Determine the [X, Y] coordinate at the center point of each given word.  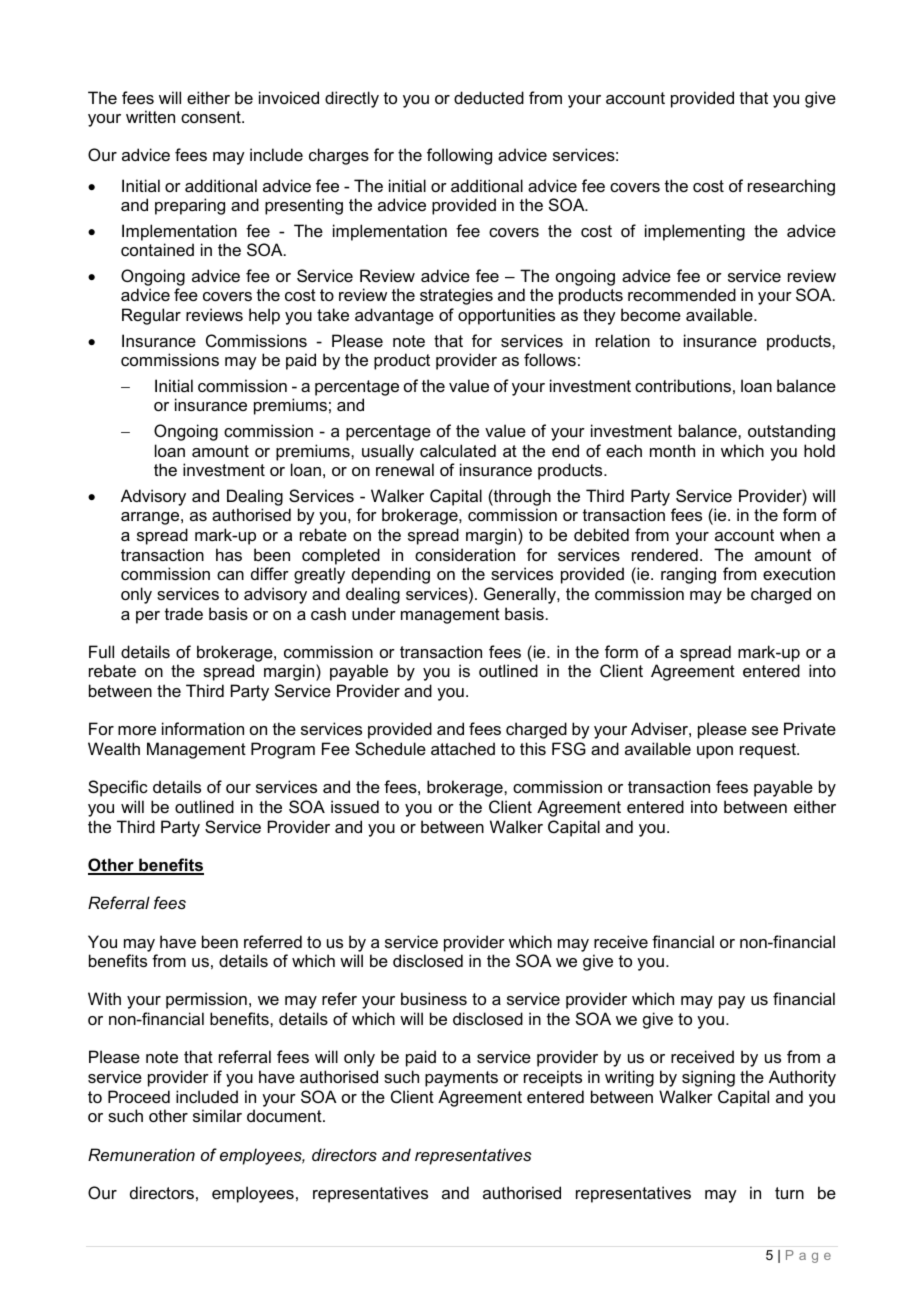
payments [461, 1079]
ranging [688, 575]
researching [791, 187]
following [459, 156]
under [374, 613]
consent [212, 117]
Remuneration [141, 1154]
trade [184, 613]
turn [789, 1193]
